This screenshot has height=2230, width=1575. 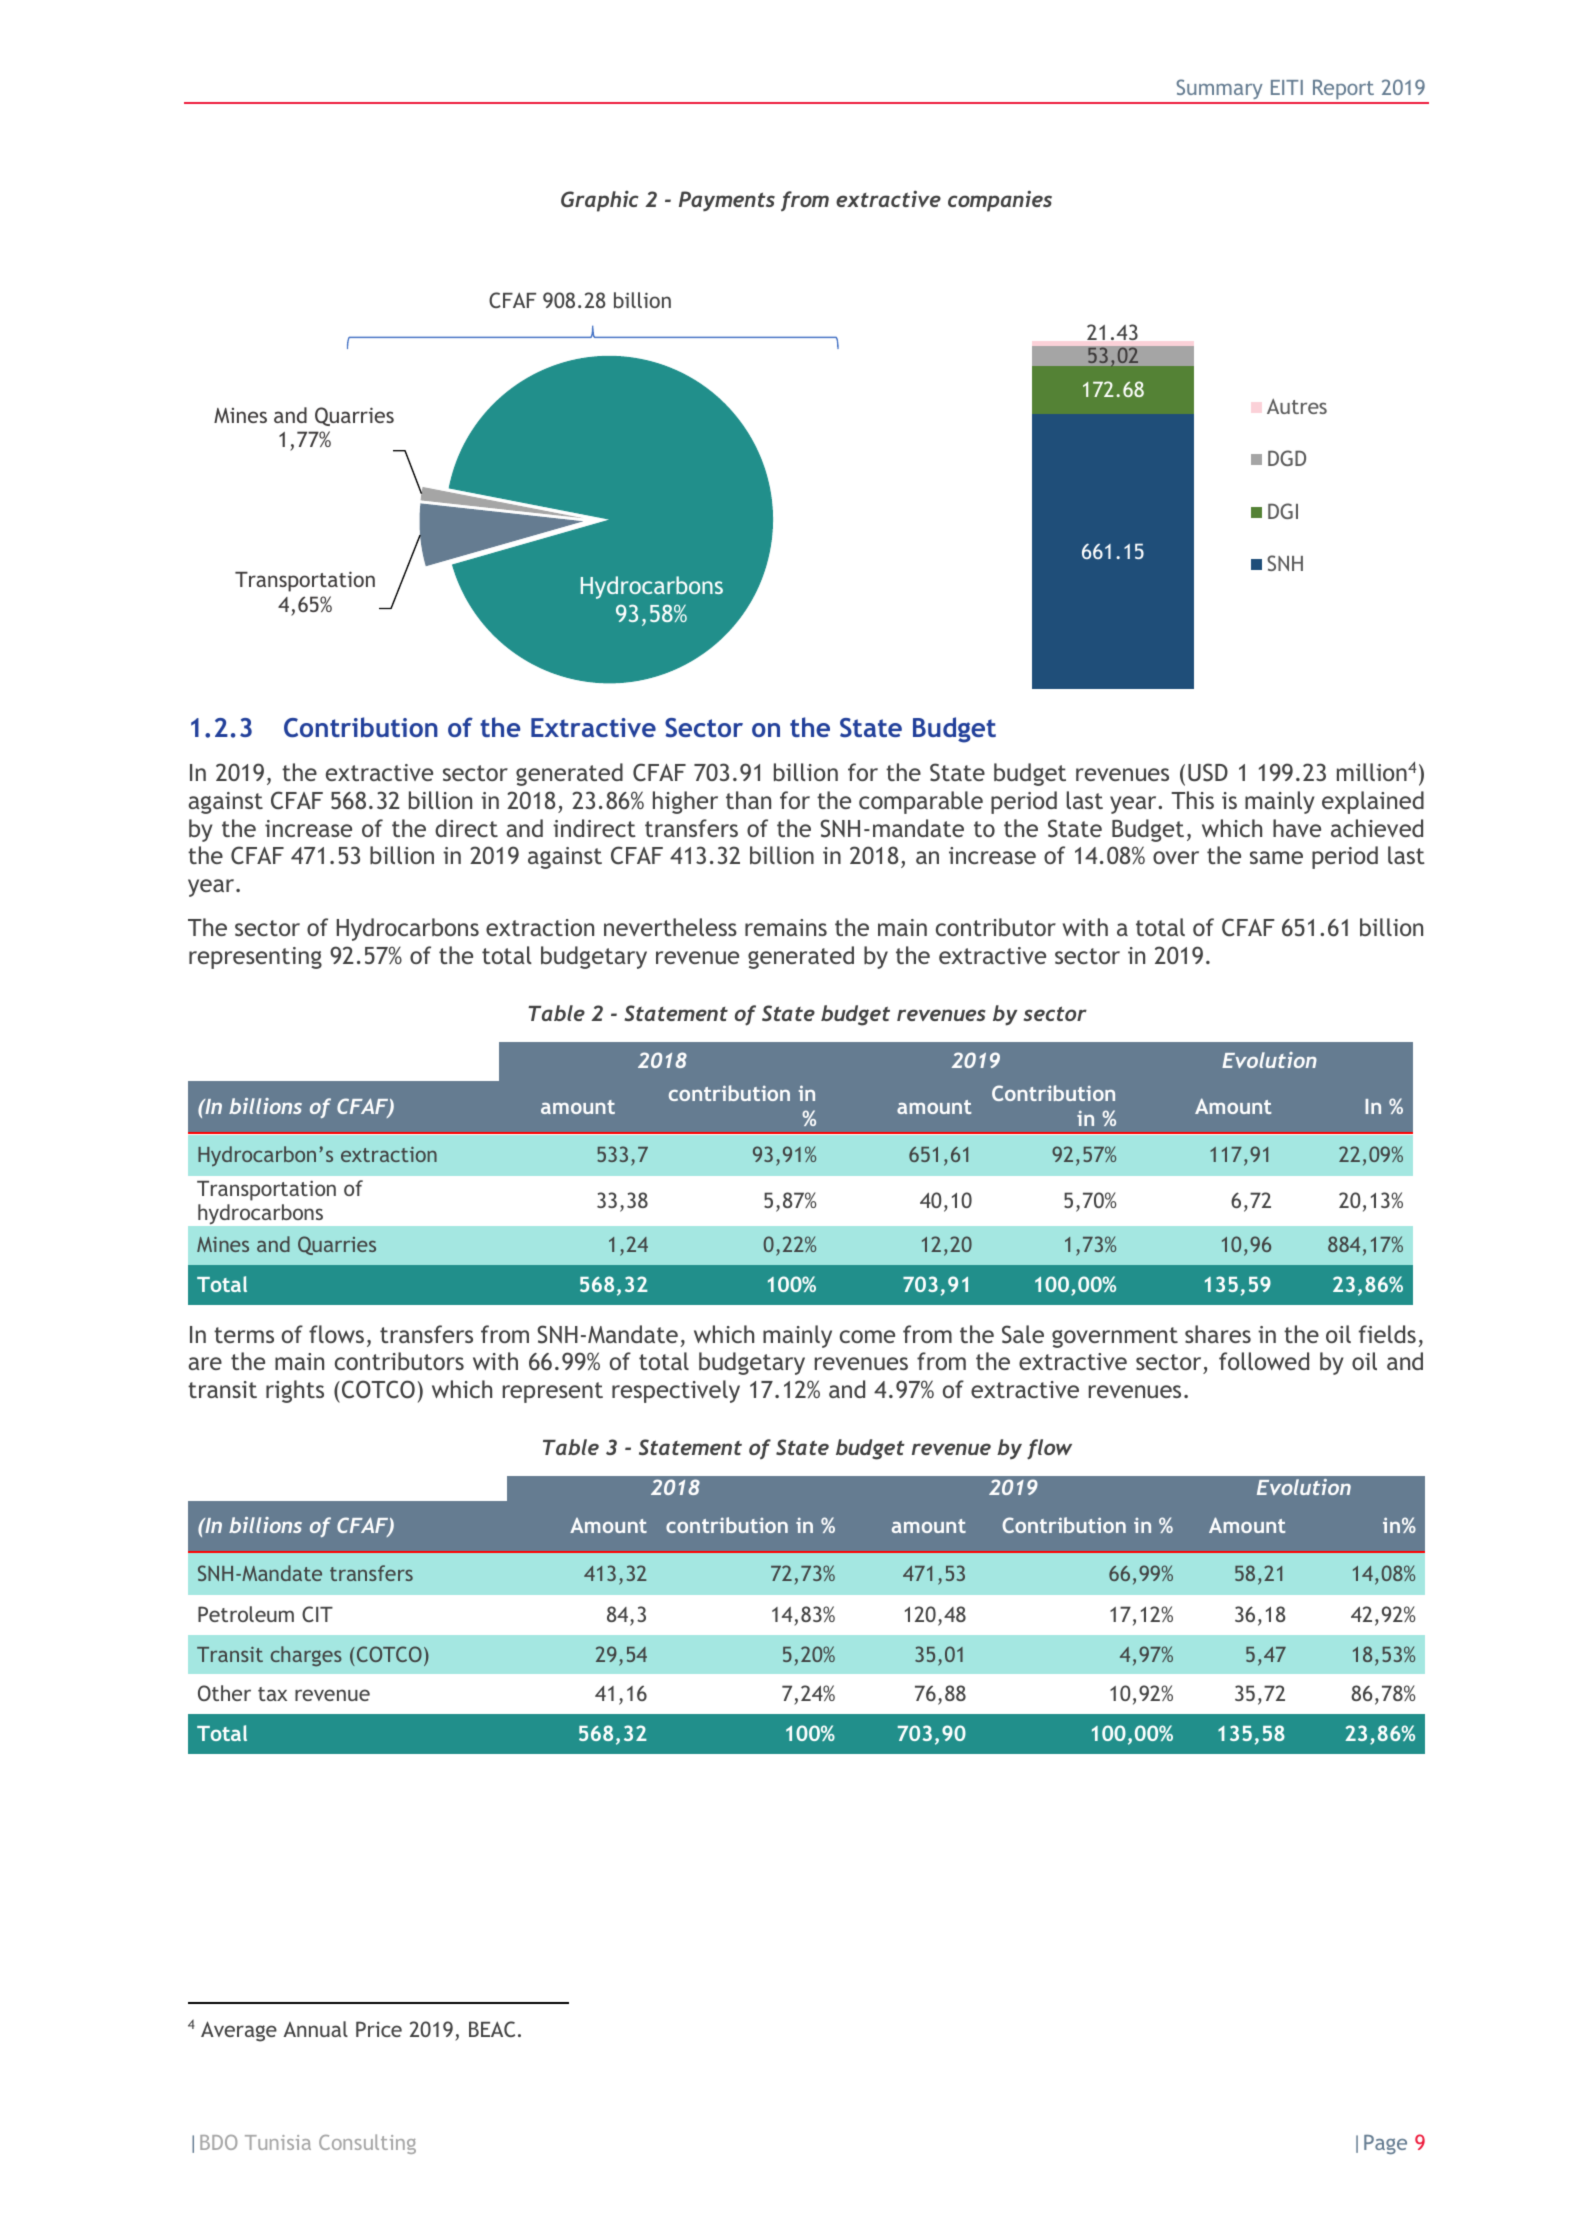 I want to click on than, so click(x=748, y=800).
